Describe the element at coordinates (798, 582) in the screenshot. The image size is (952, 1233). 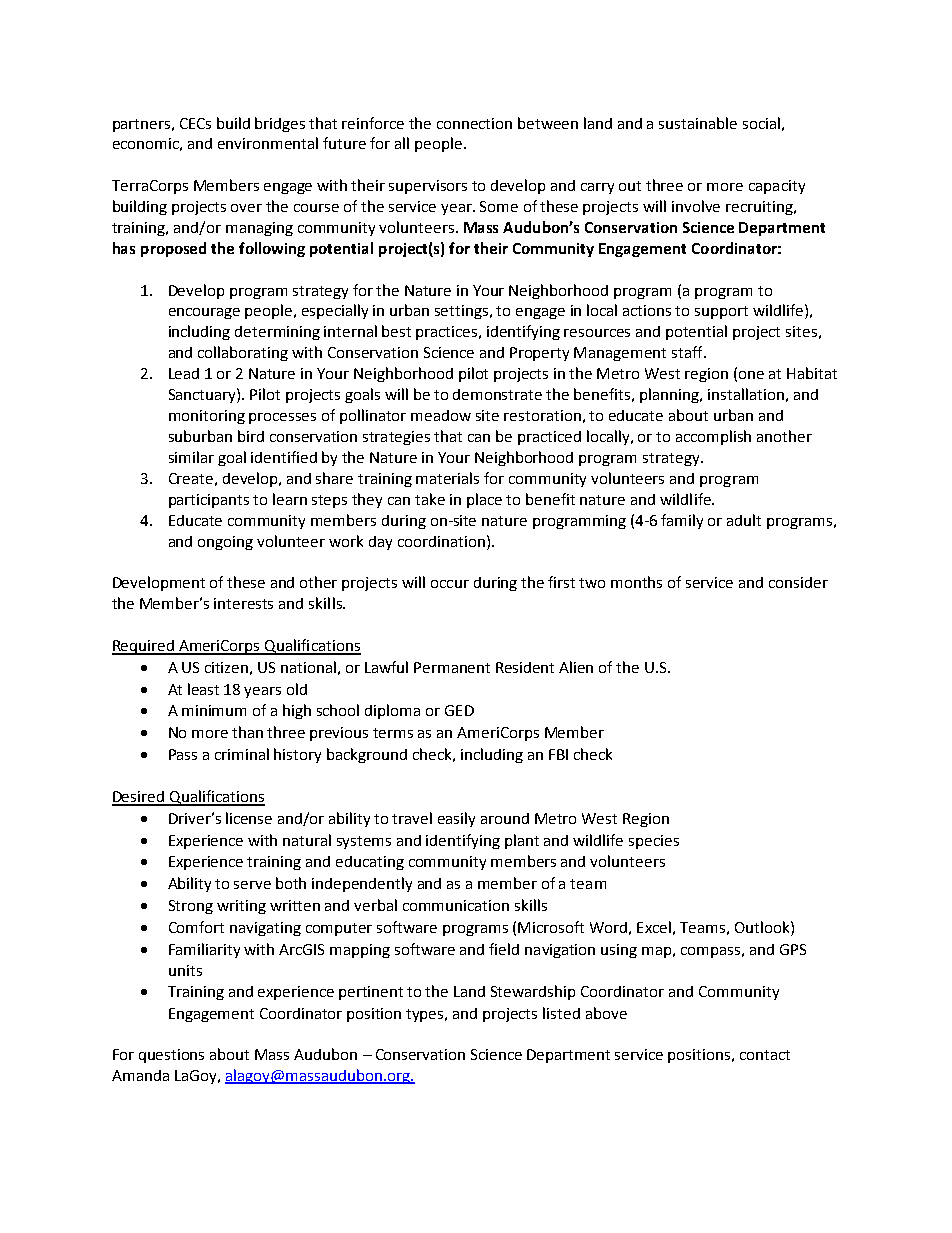
I see `consider` at that location.
